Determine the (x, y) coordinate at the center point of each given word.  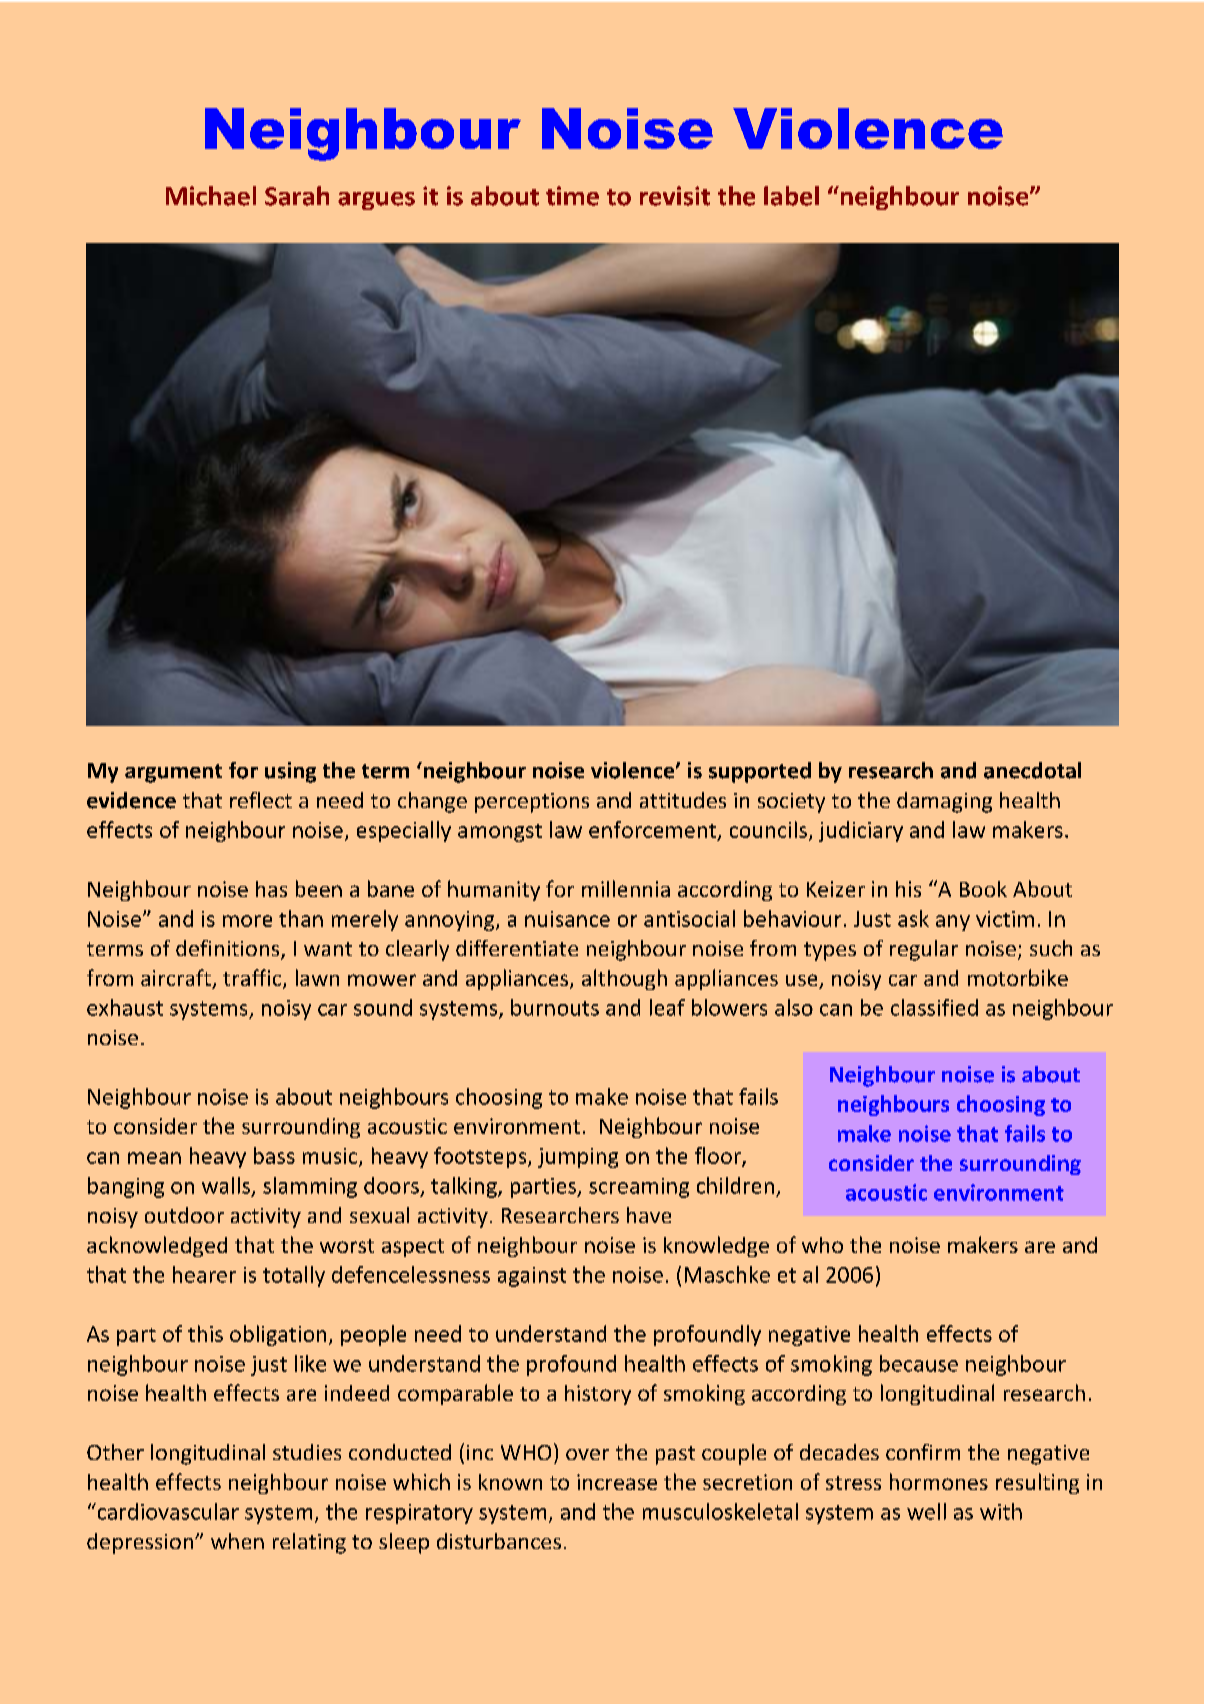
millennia (626, 888)
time (572, 196)
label (791, 196)
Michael (211, 196)
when (237, 1541)
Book (983, 889)
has (271, 889)
